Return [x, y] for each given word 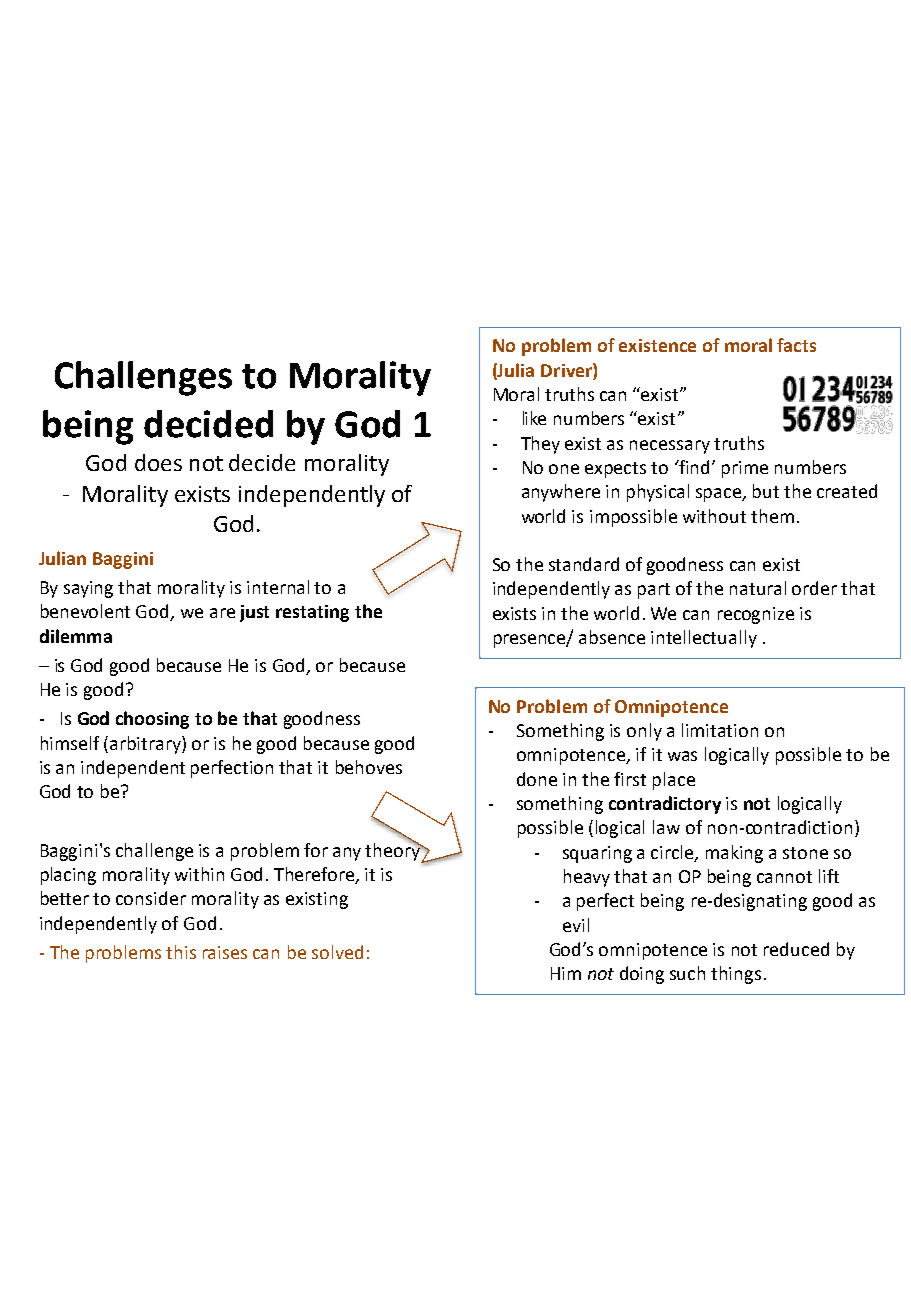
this [181, 952]
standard [584, 564]
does [158, 462]
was [682, 756]
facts [796, 345]
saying [88, 589]
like [534, 418]
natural [758, 588]
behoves [369, 767]
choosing [152, 720]
